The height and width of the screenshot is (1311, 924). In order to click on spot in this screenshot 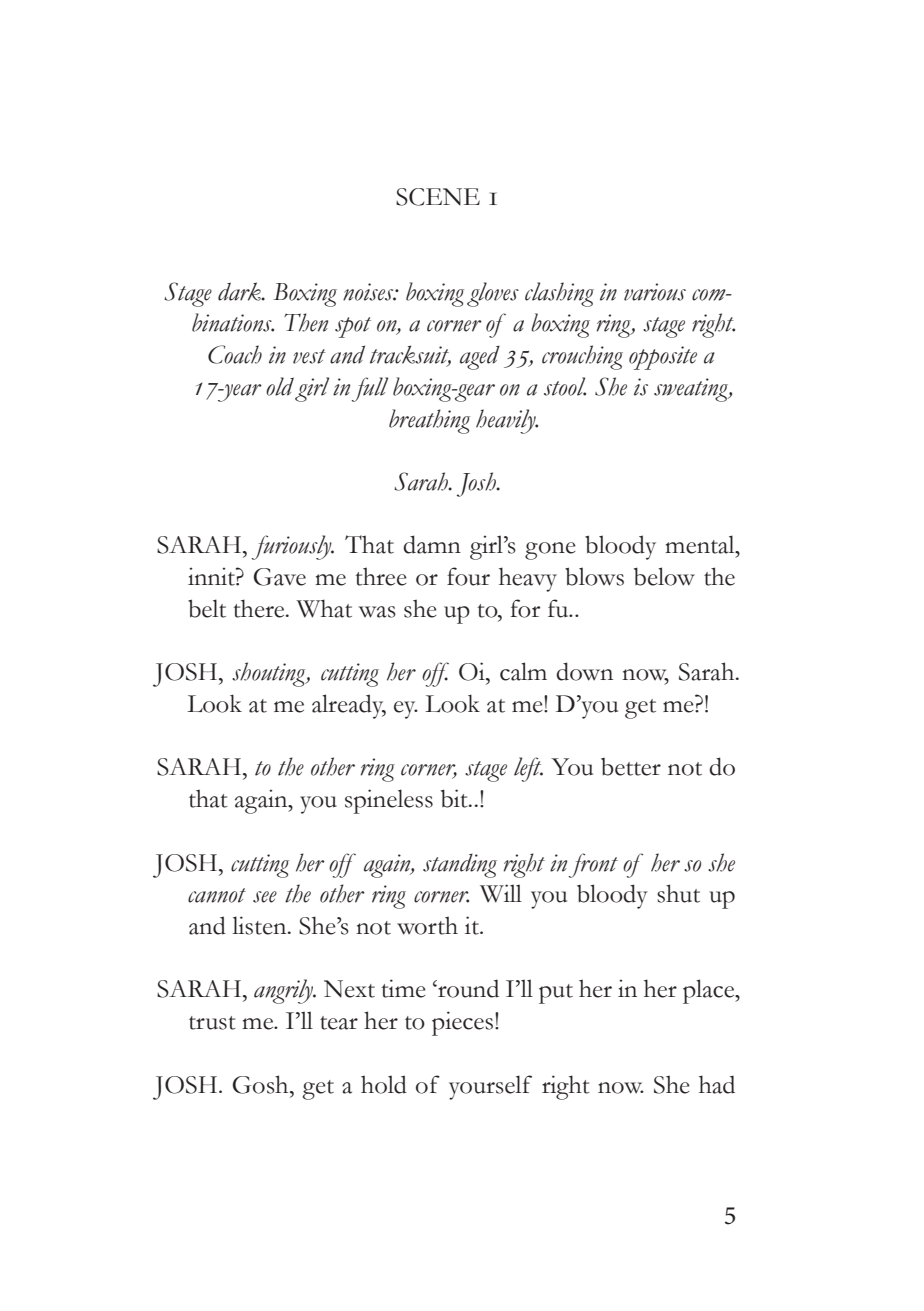, I will do `click(353, 327)`.
